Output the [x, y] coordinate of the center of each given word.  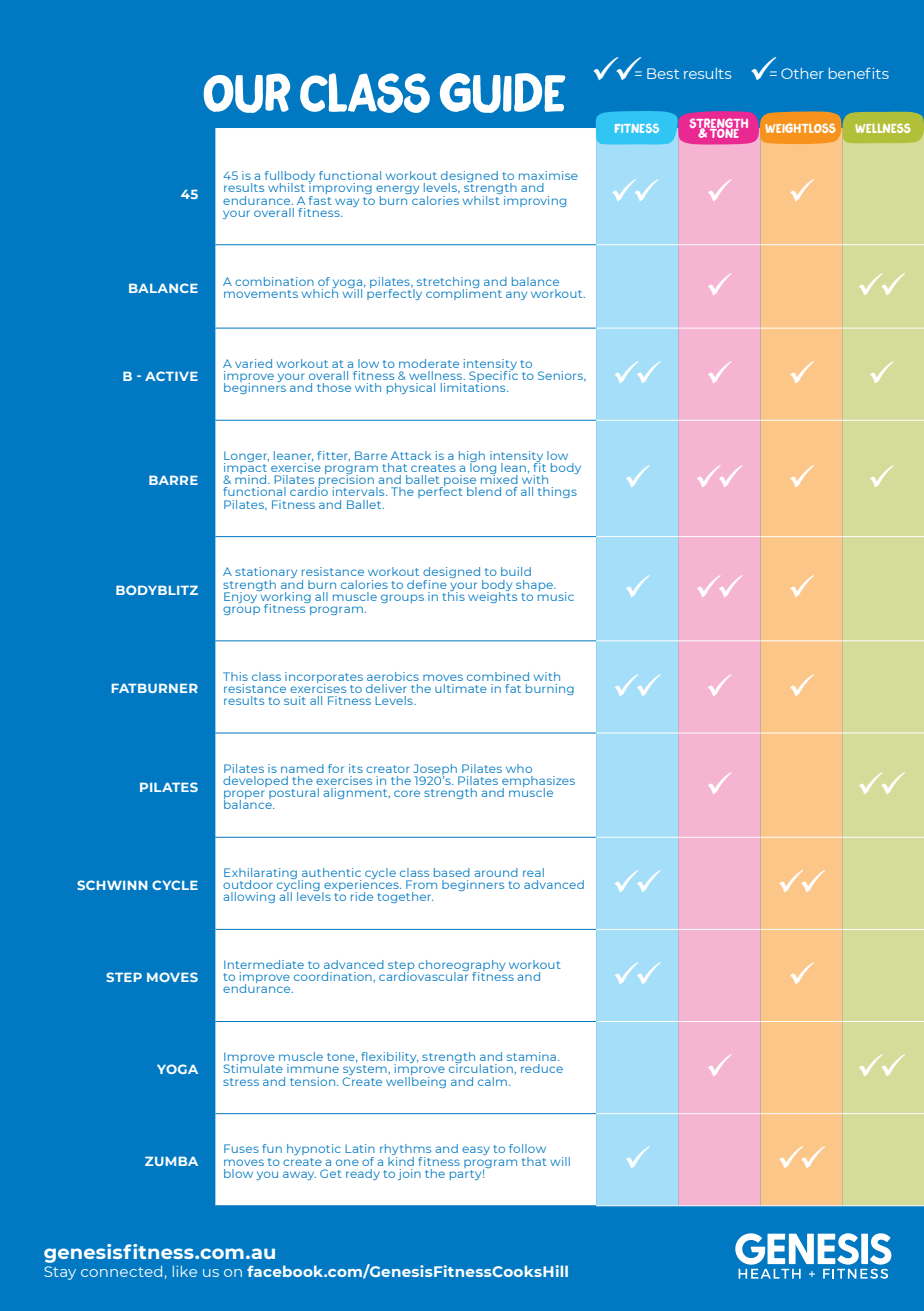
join [409, 1174]
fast [320, 199]
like [185, 1271]
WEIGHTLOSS [800, 128]
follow [527, 1148]
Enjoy [241, 596]
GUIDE [503, 93]
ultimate [461, 688]
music [556, 595]
